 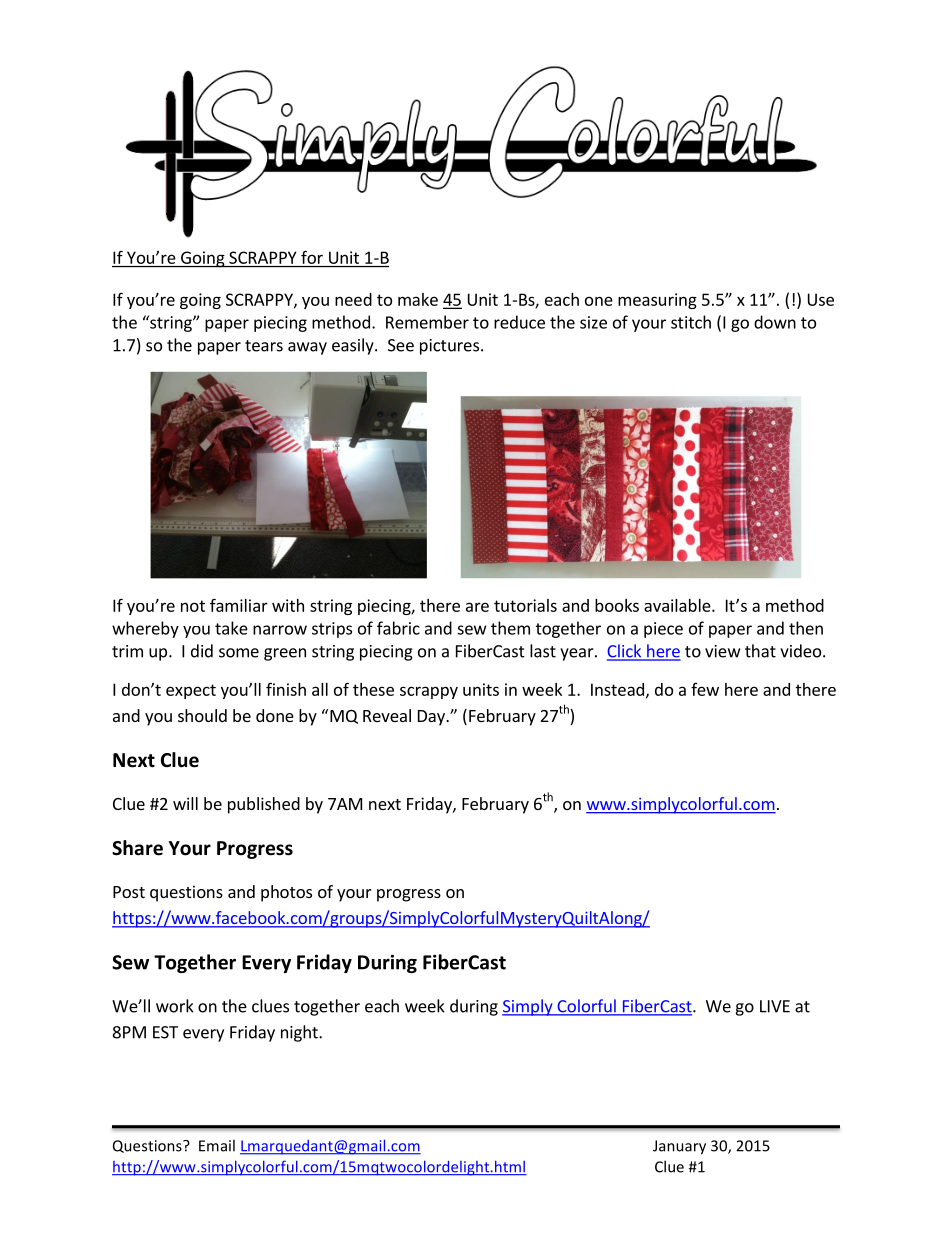 I want to click on few, so click(x=705, y=689).
